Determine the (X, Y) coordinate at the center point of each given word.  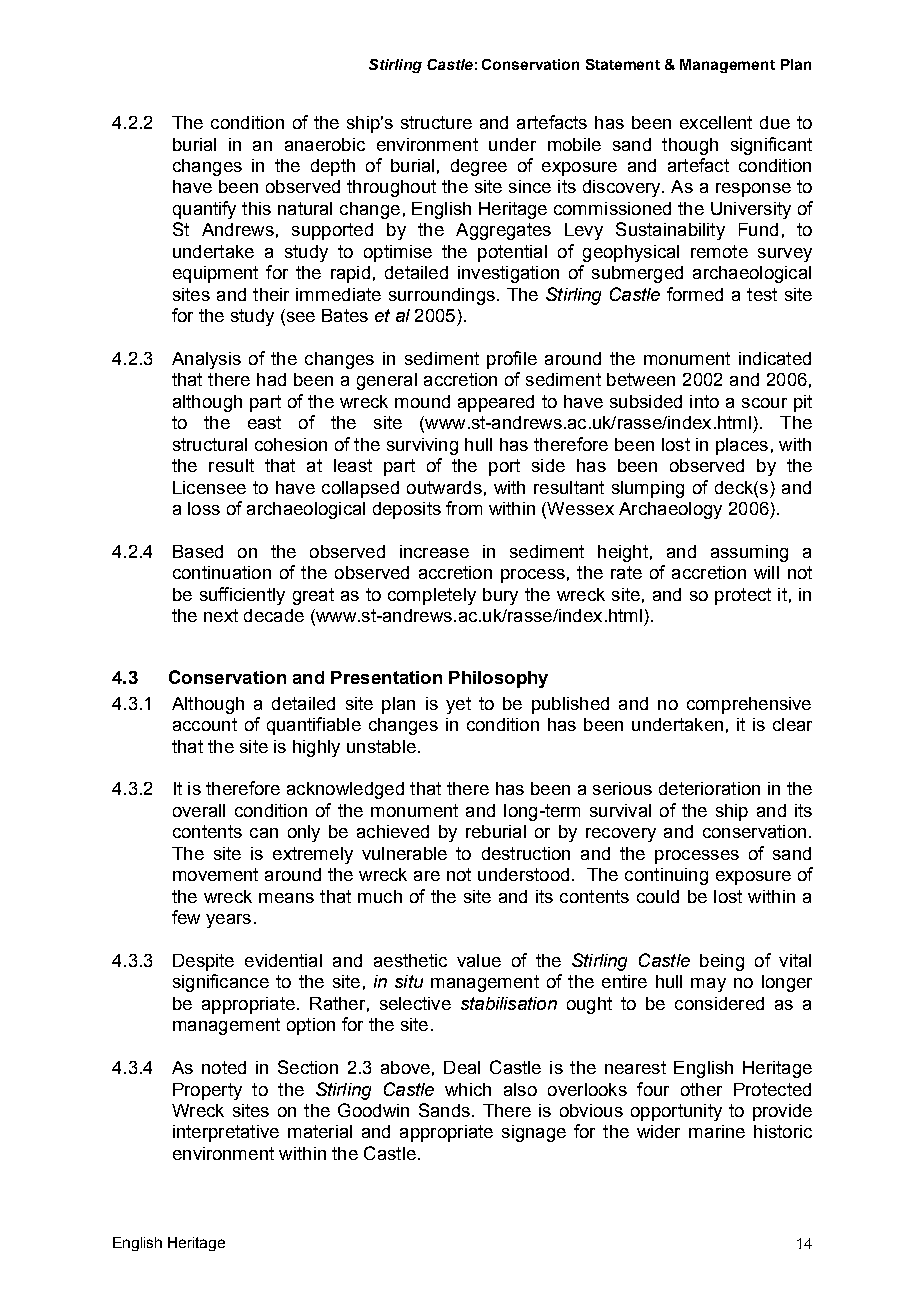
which (468, 1089)
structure (436, 122)
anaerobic (325, 144)
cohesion (291, 444)
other (701, 1089)
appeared (496, 403)
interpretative (226, 1133)
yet (458, 705)
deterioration (709, 788)
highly (316, 748)
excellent (716, 122)
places (742, 446)
